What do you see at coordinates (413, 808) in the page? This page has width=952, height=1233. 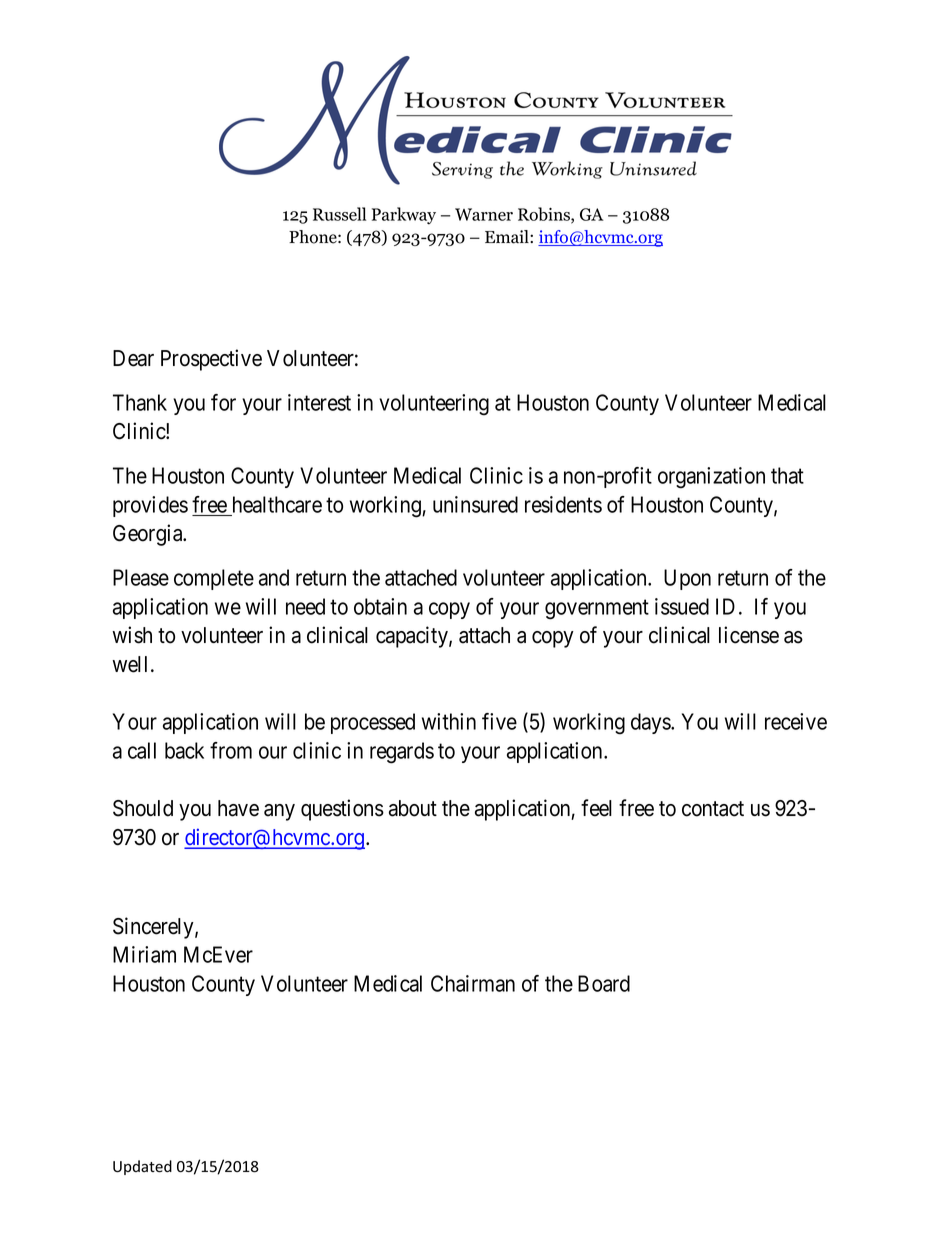 I see `about` at bounding box center [413, 808].
